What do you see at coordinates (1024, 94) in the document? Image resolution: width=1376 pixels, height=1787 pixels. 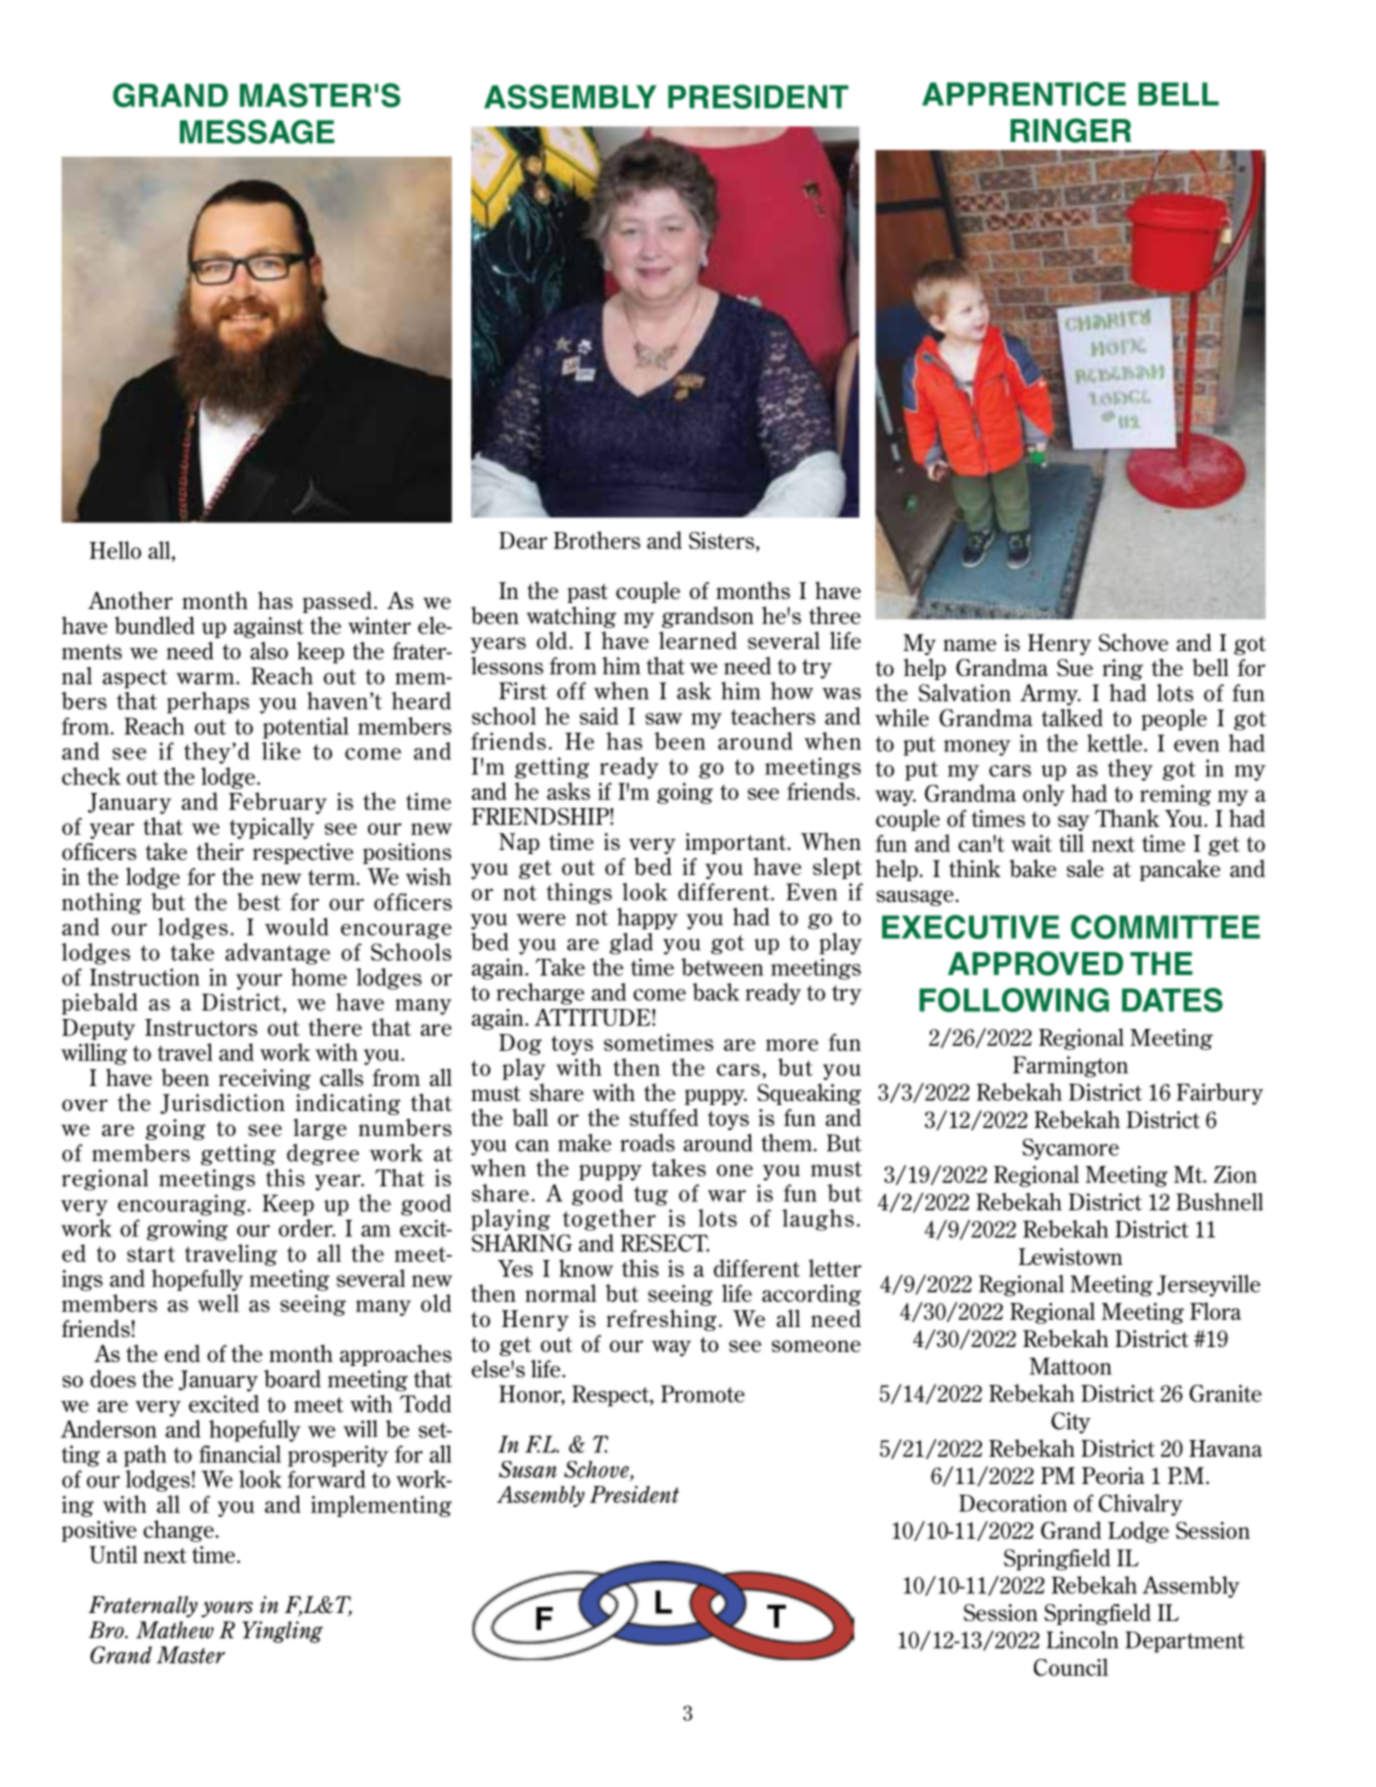 I see `APPRENTICE` at bounding box center [1024, 94].
